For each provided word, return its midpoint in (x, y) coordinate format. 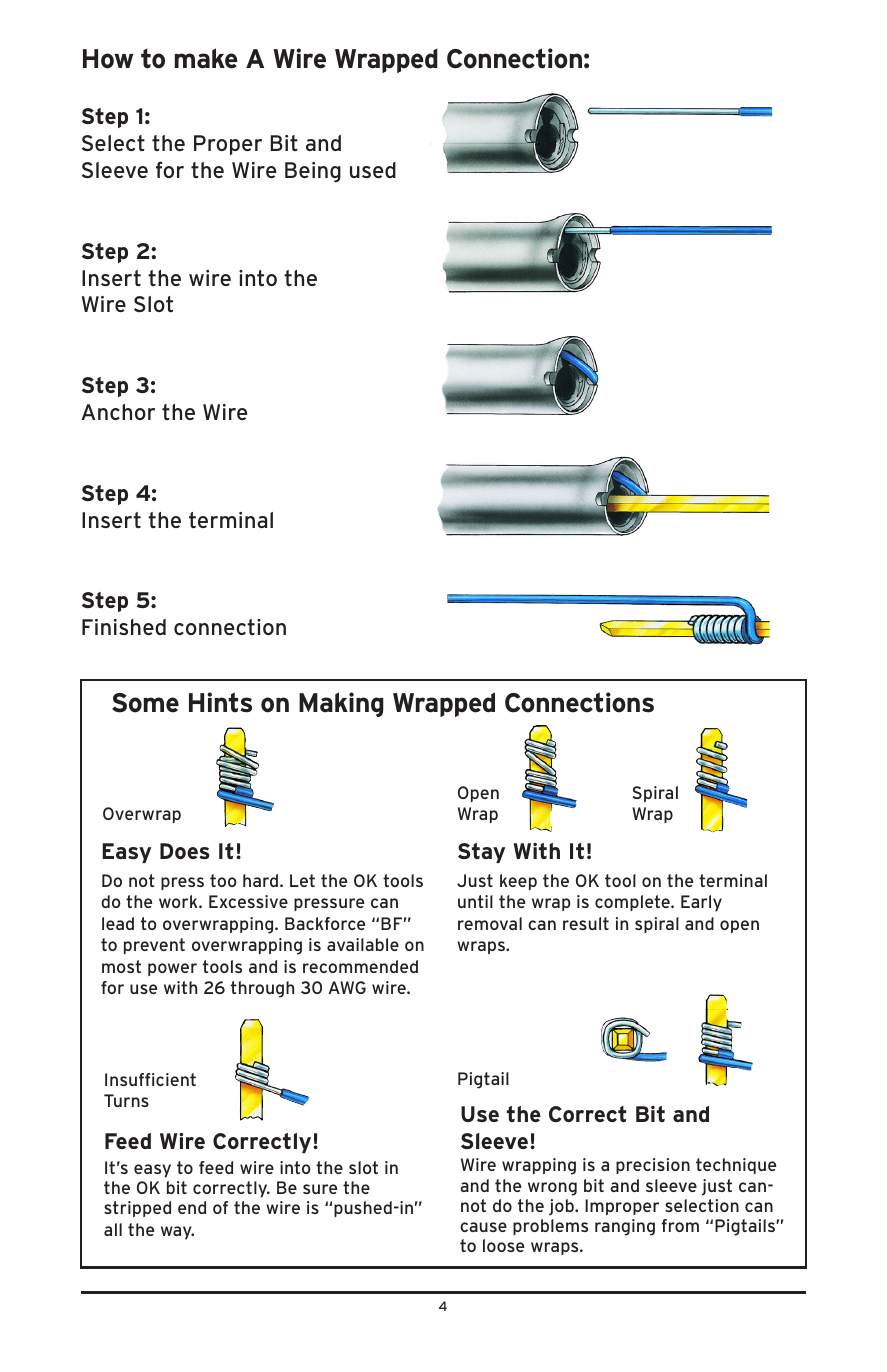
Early (701, 903)
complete (633, 903)
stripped (137, 1209)
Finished (124, 627)
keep (518, 882)
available (363, 944)
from (680, 1225)
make (206, 58)
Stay (481, 853)
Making (341, 704)
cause (483, 1227)
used (373, 170)
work (179, 901)
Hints (220, 702)
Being (313, 172)
